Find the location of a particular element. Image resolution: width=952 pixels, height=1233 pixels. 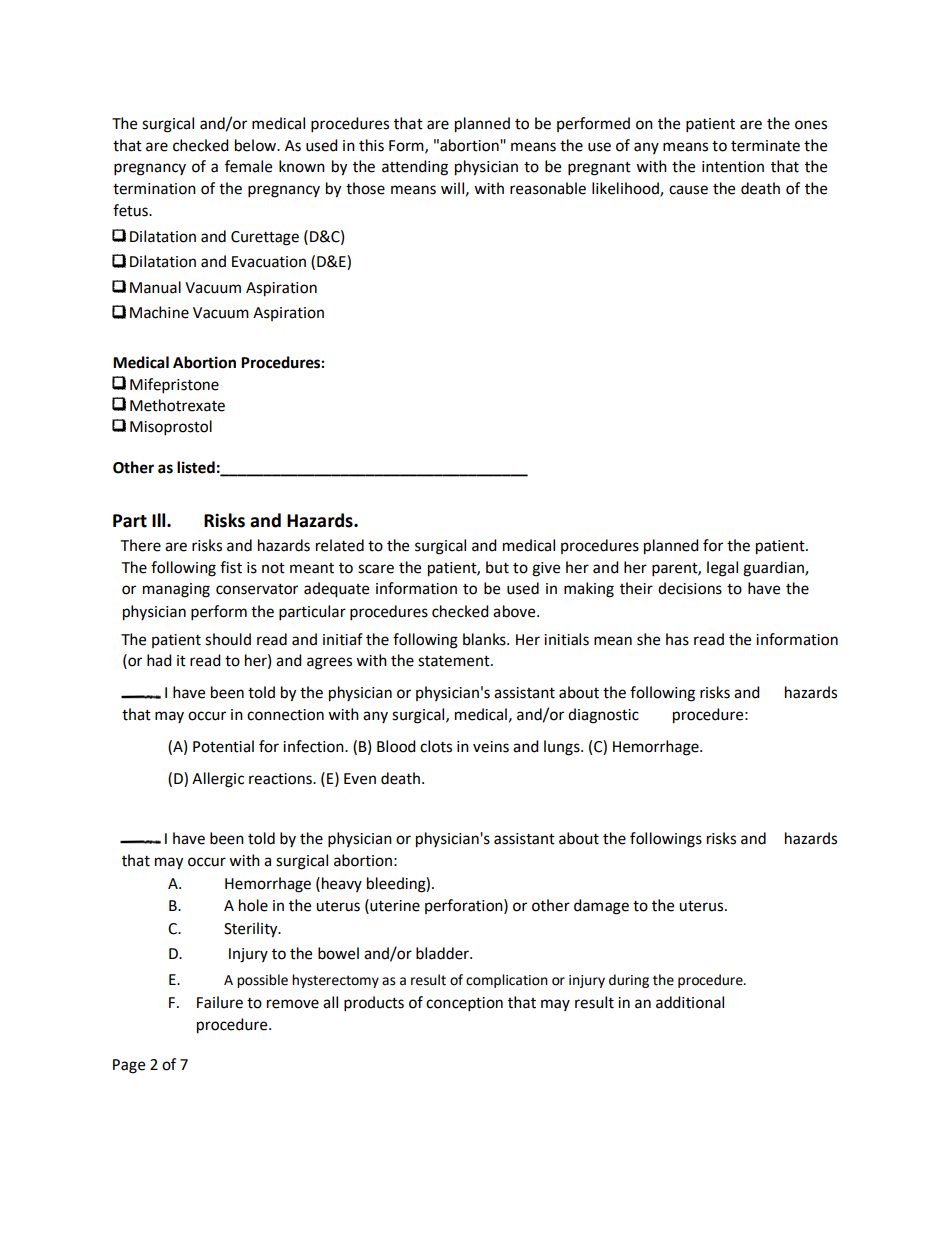

intention is located at coordinates (733, 167).
